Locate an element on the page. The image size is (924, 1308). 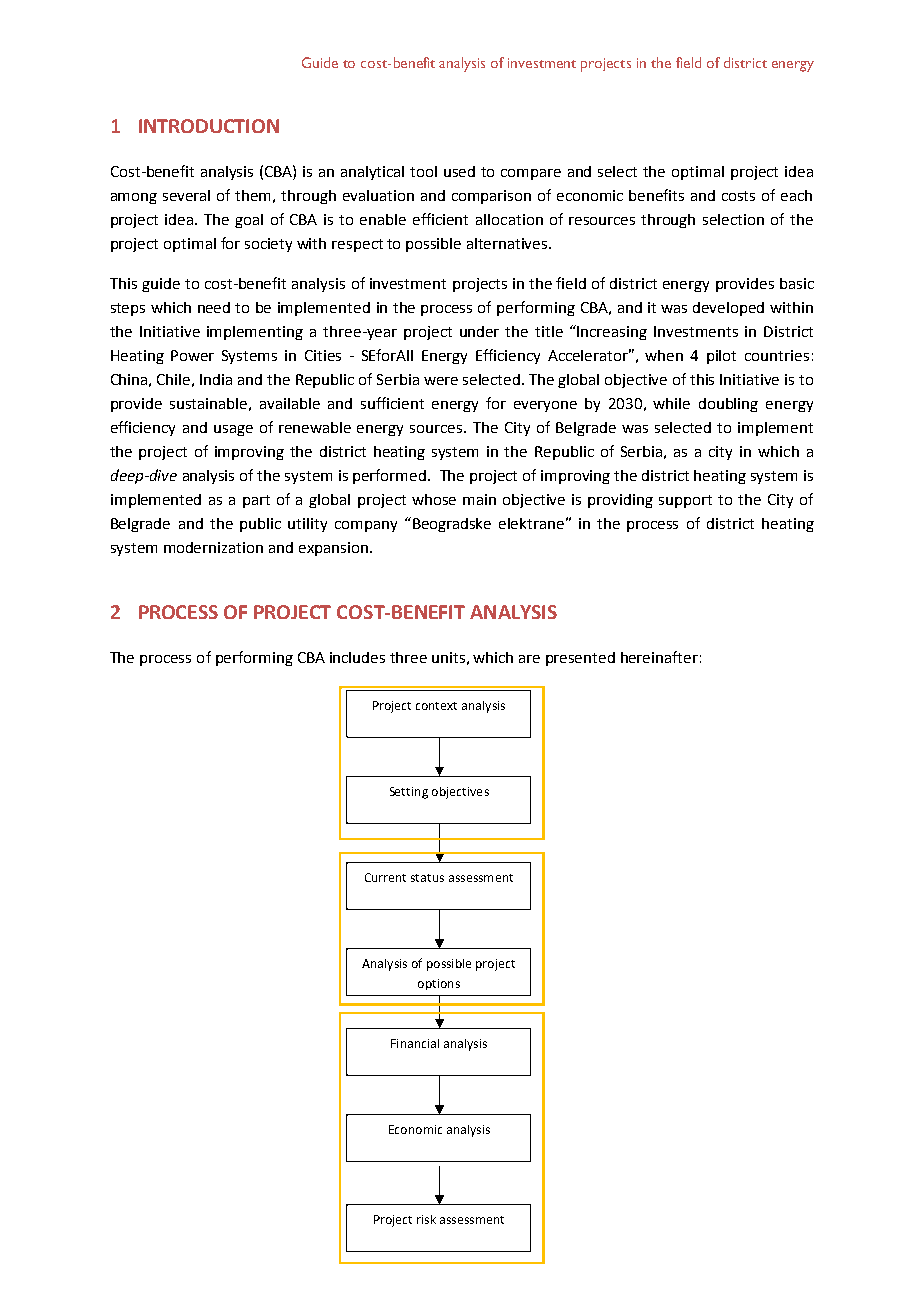
risk is located at coordinates (426, 1219).
